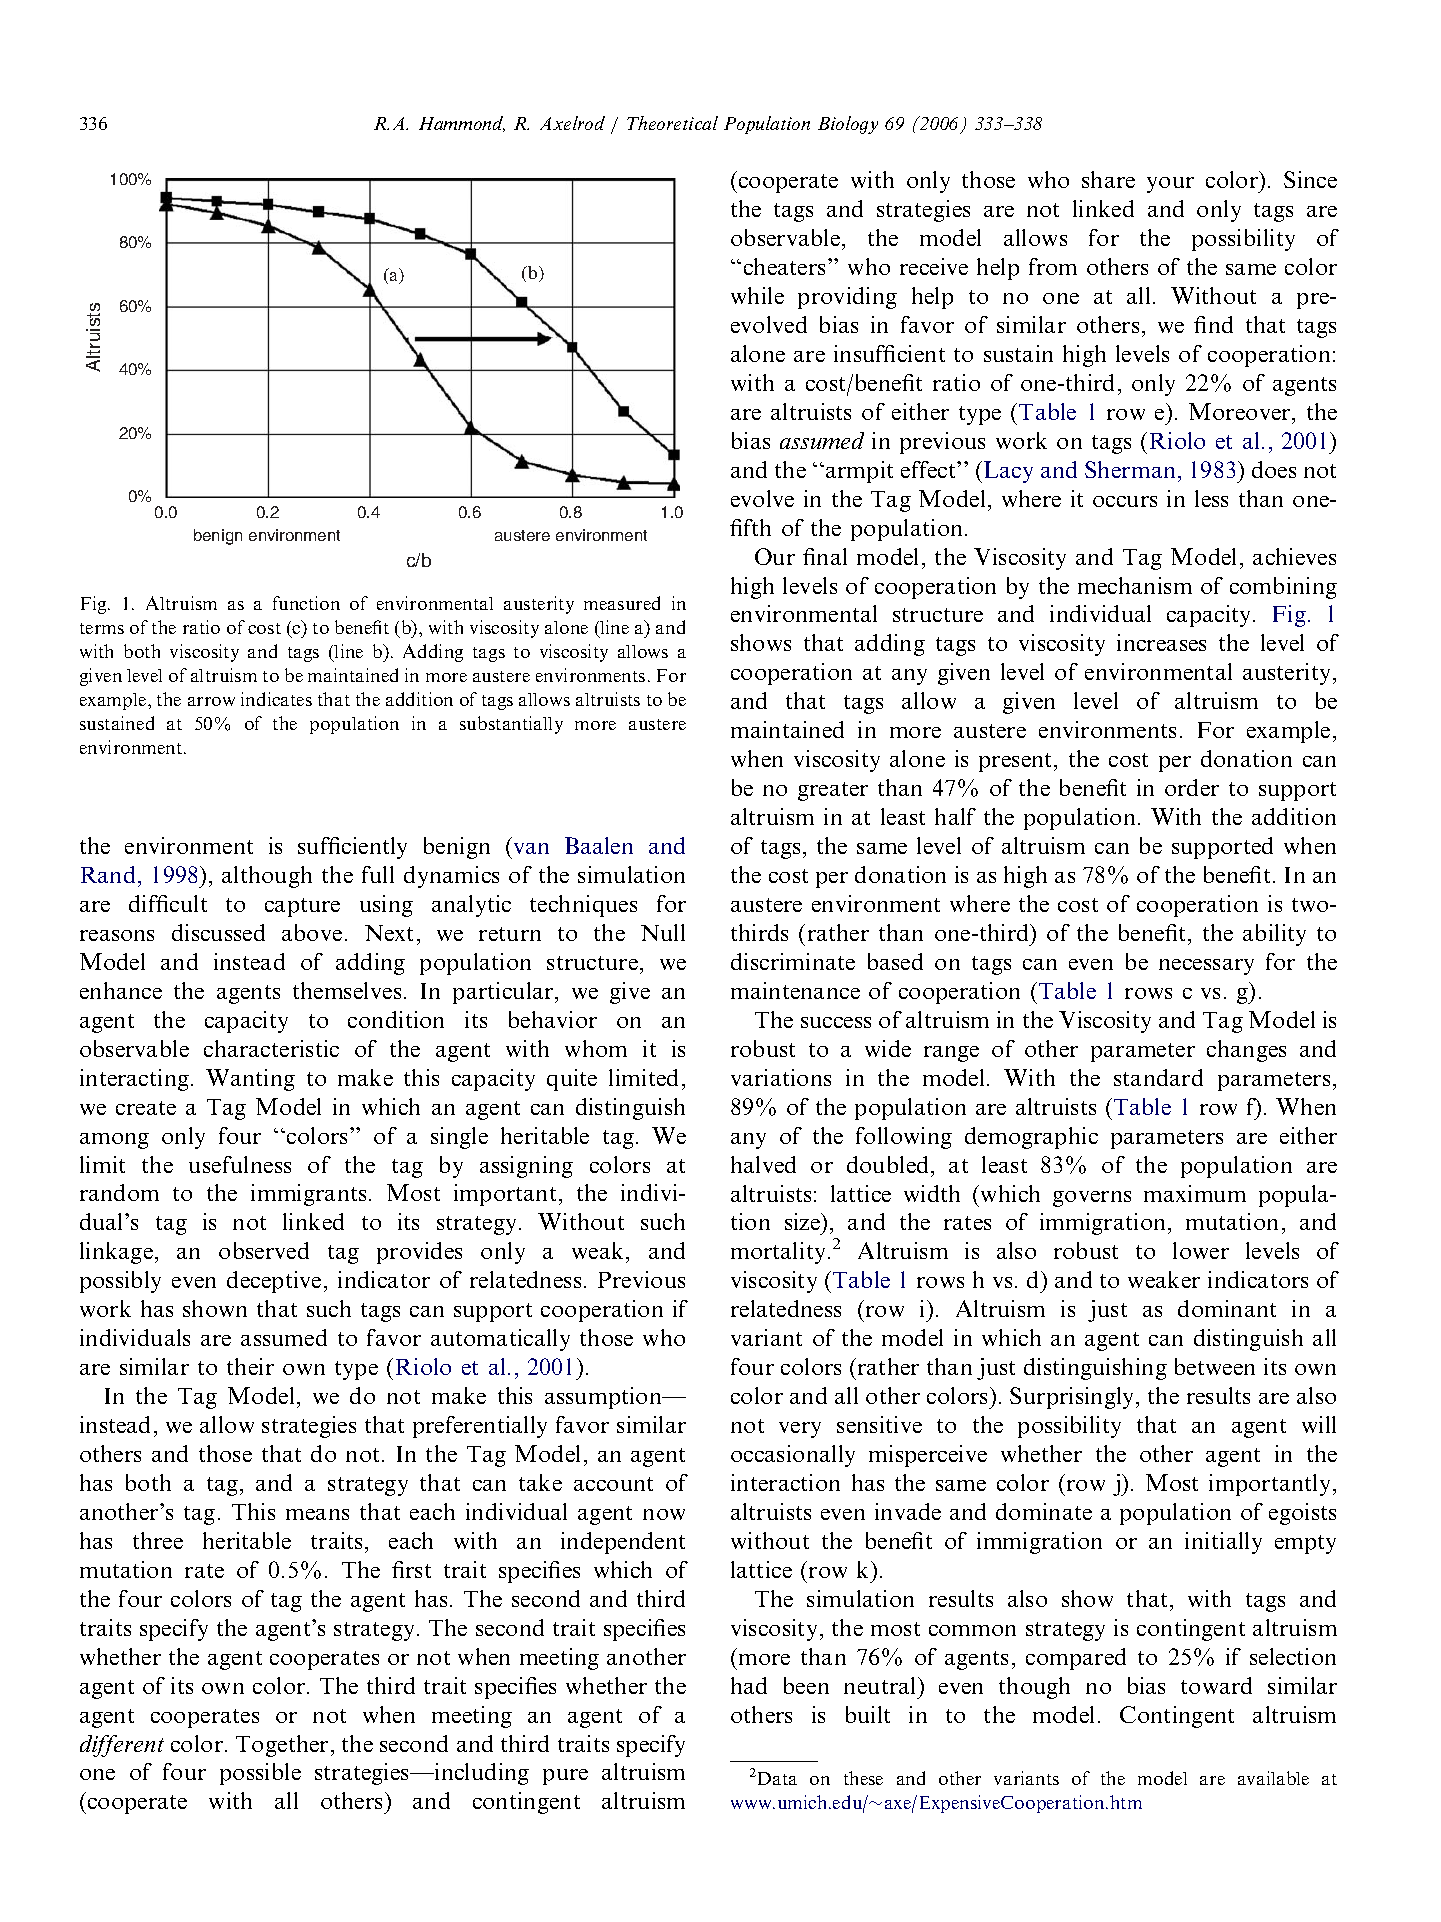 This image has height=1922, width=1441. Describe the element at coordinates (672, 123) in the image. I see `Theoretical` at that location.
